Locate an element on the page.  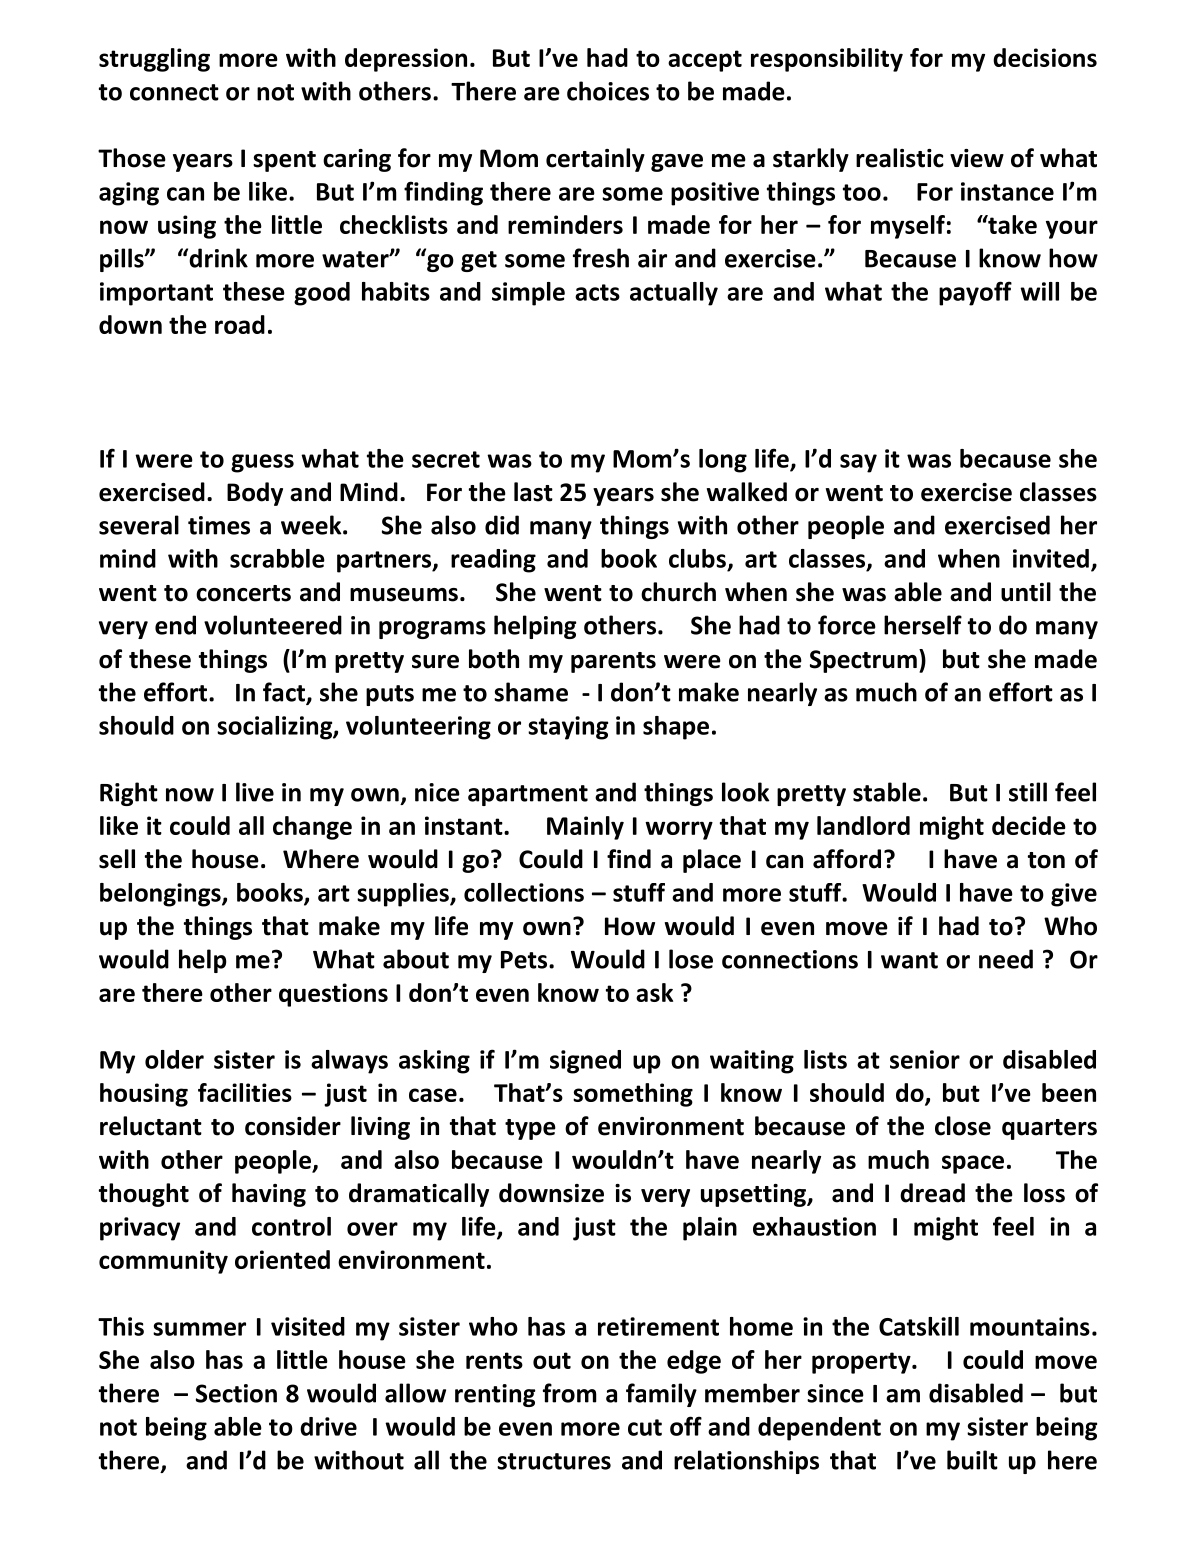
last is located at coordinates (533, 492).
